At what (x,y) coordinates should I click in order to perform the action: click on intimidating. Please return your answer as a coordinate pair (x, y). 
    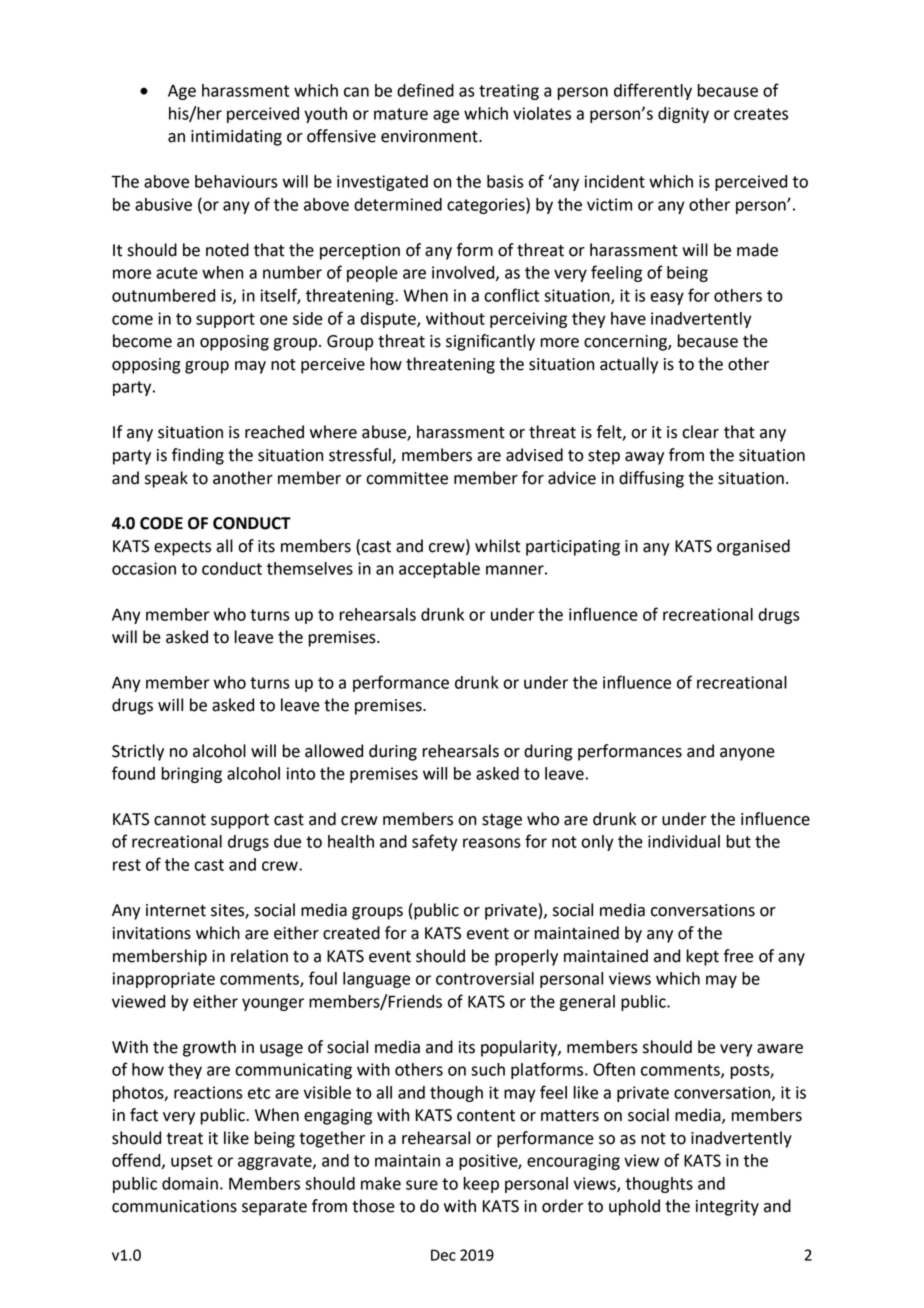
    Looking at the image, I should click on (236, 137).
